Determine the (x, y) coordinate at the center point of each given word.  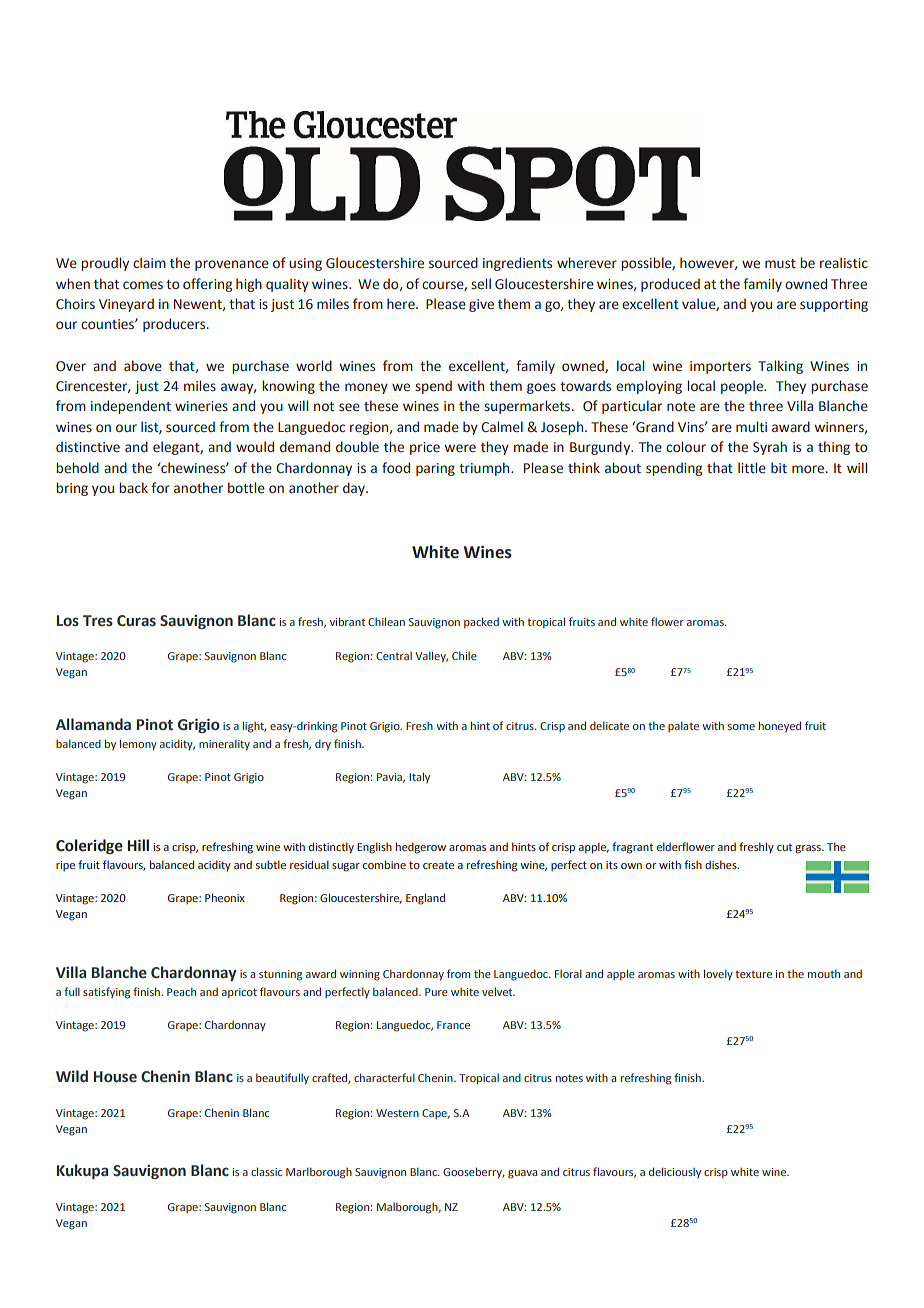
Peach (181, 991)
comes (143, 285)
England (425, 899)
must (780, 264)
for (160, 487)
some (741, 727)
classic (266, 1171)
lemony (138, 744)
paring (435, 469)
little (752, 468)
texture (753, 974)
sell (481, 283)
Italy (419, 777)
